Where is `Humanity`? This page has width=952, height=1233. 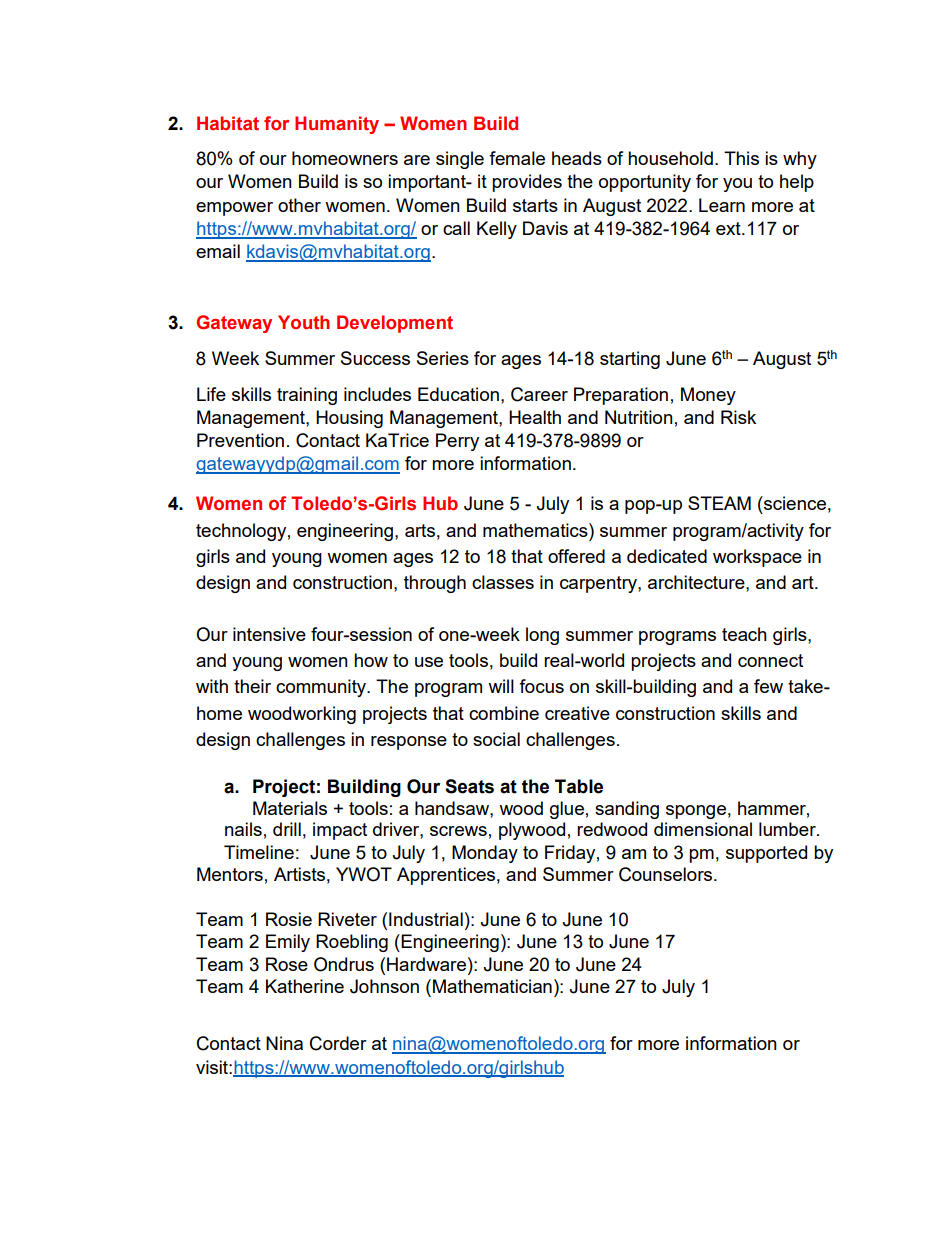
Humanity is located at coordinates (337, 125).
